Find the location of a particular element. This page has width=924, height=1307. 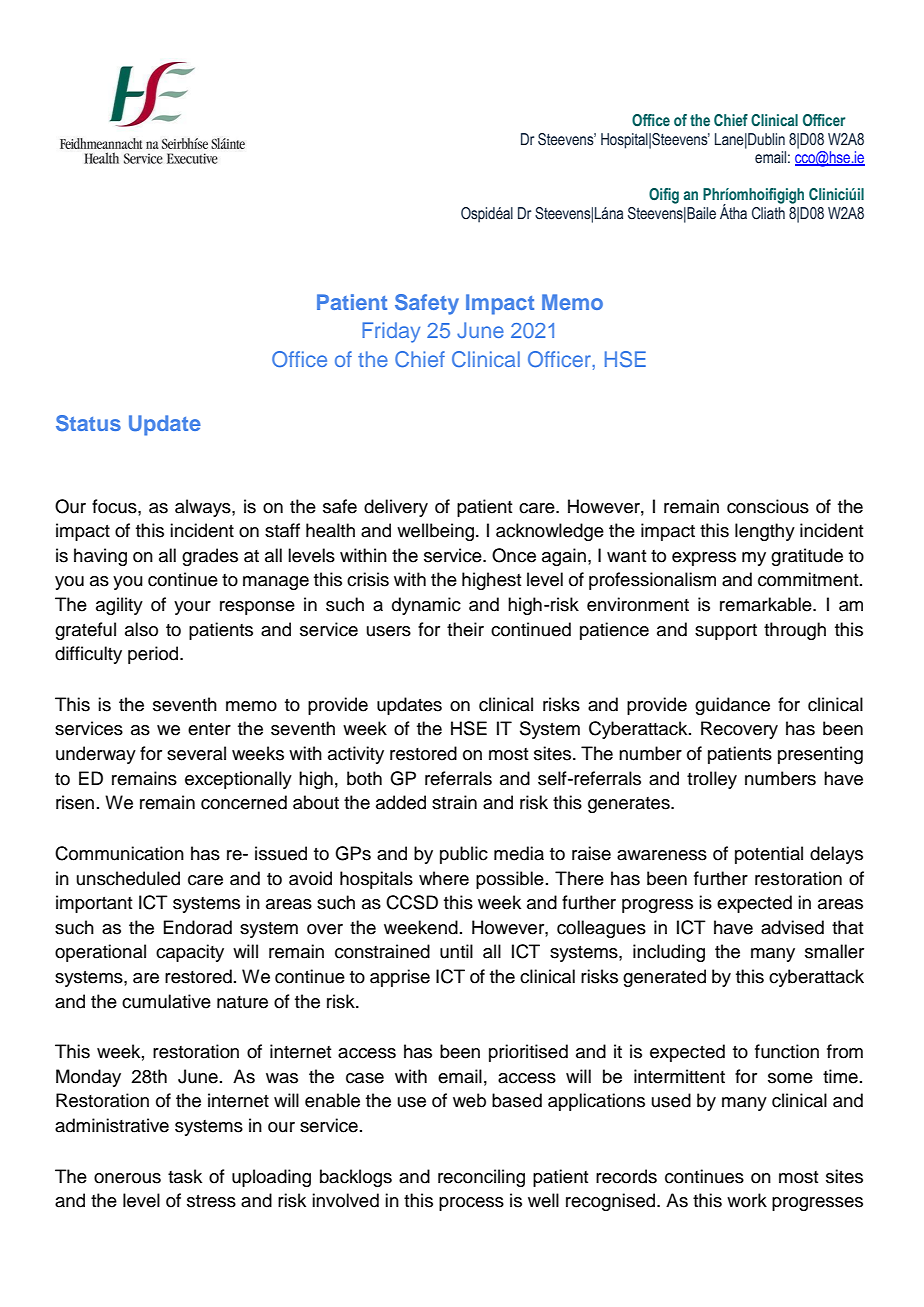

support is located at coordinates (726, 632).
